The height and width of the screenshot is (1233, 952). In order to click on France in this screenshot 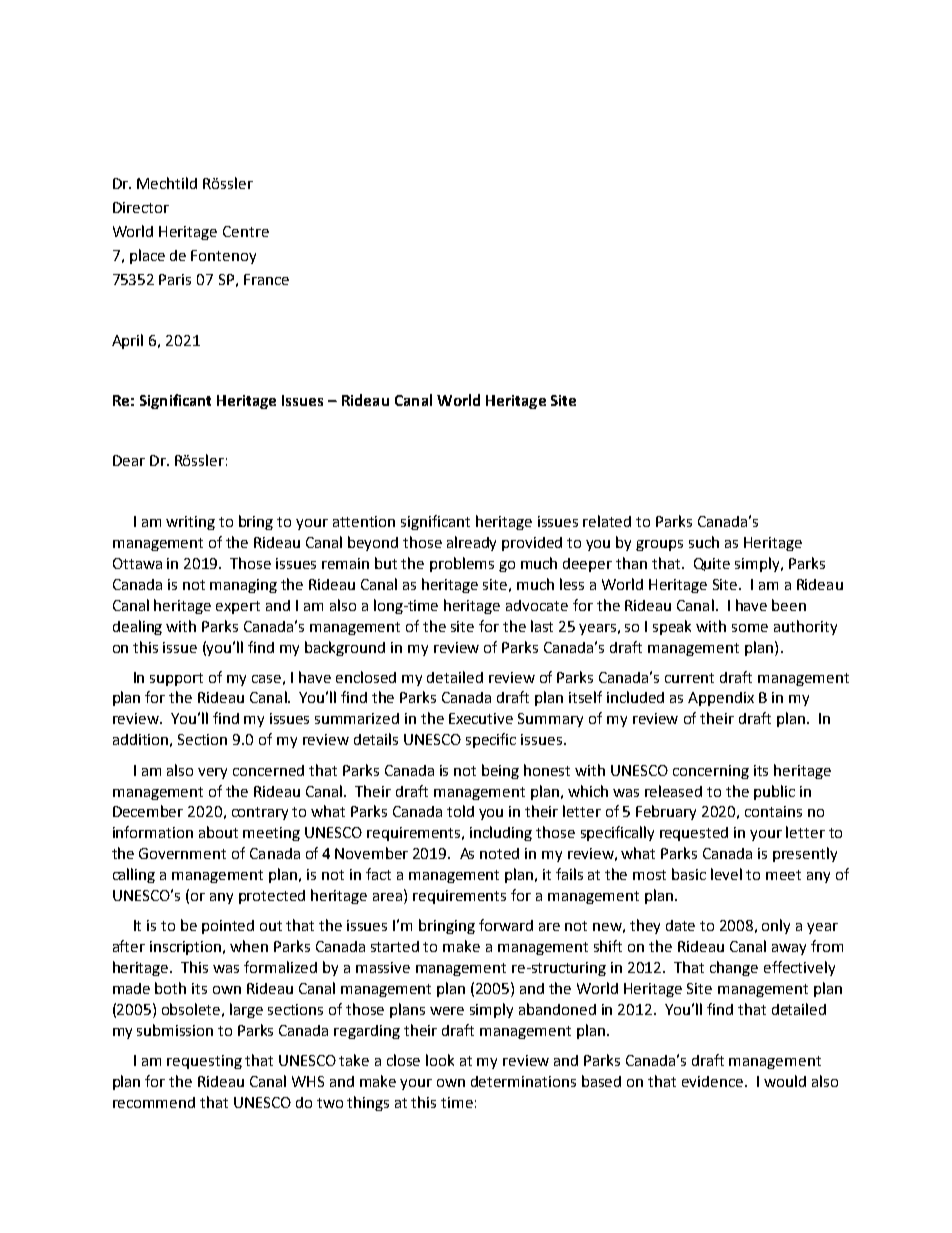, I will do `click(266, 279)`.
